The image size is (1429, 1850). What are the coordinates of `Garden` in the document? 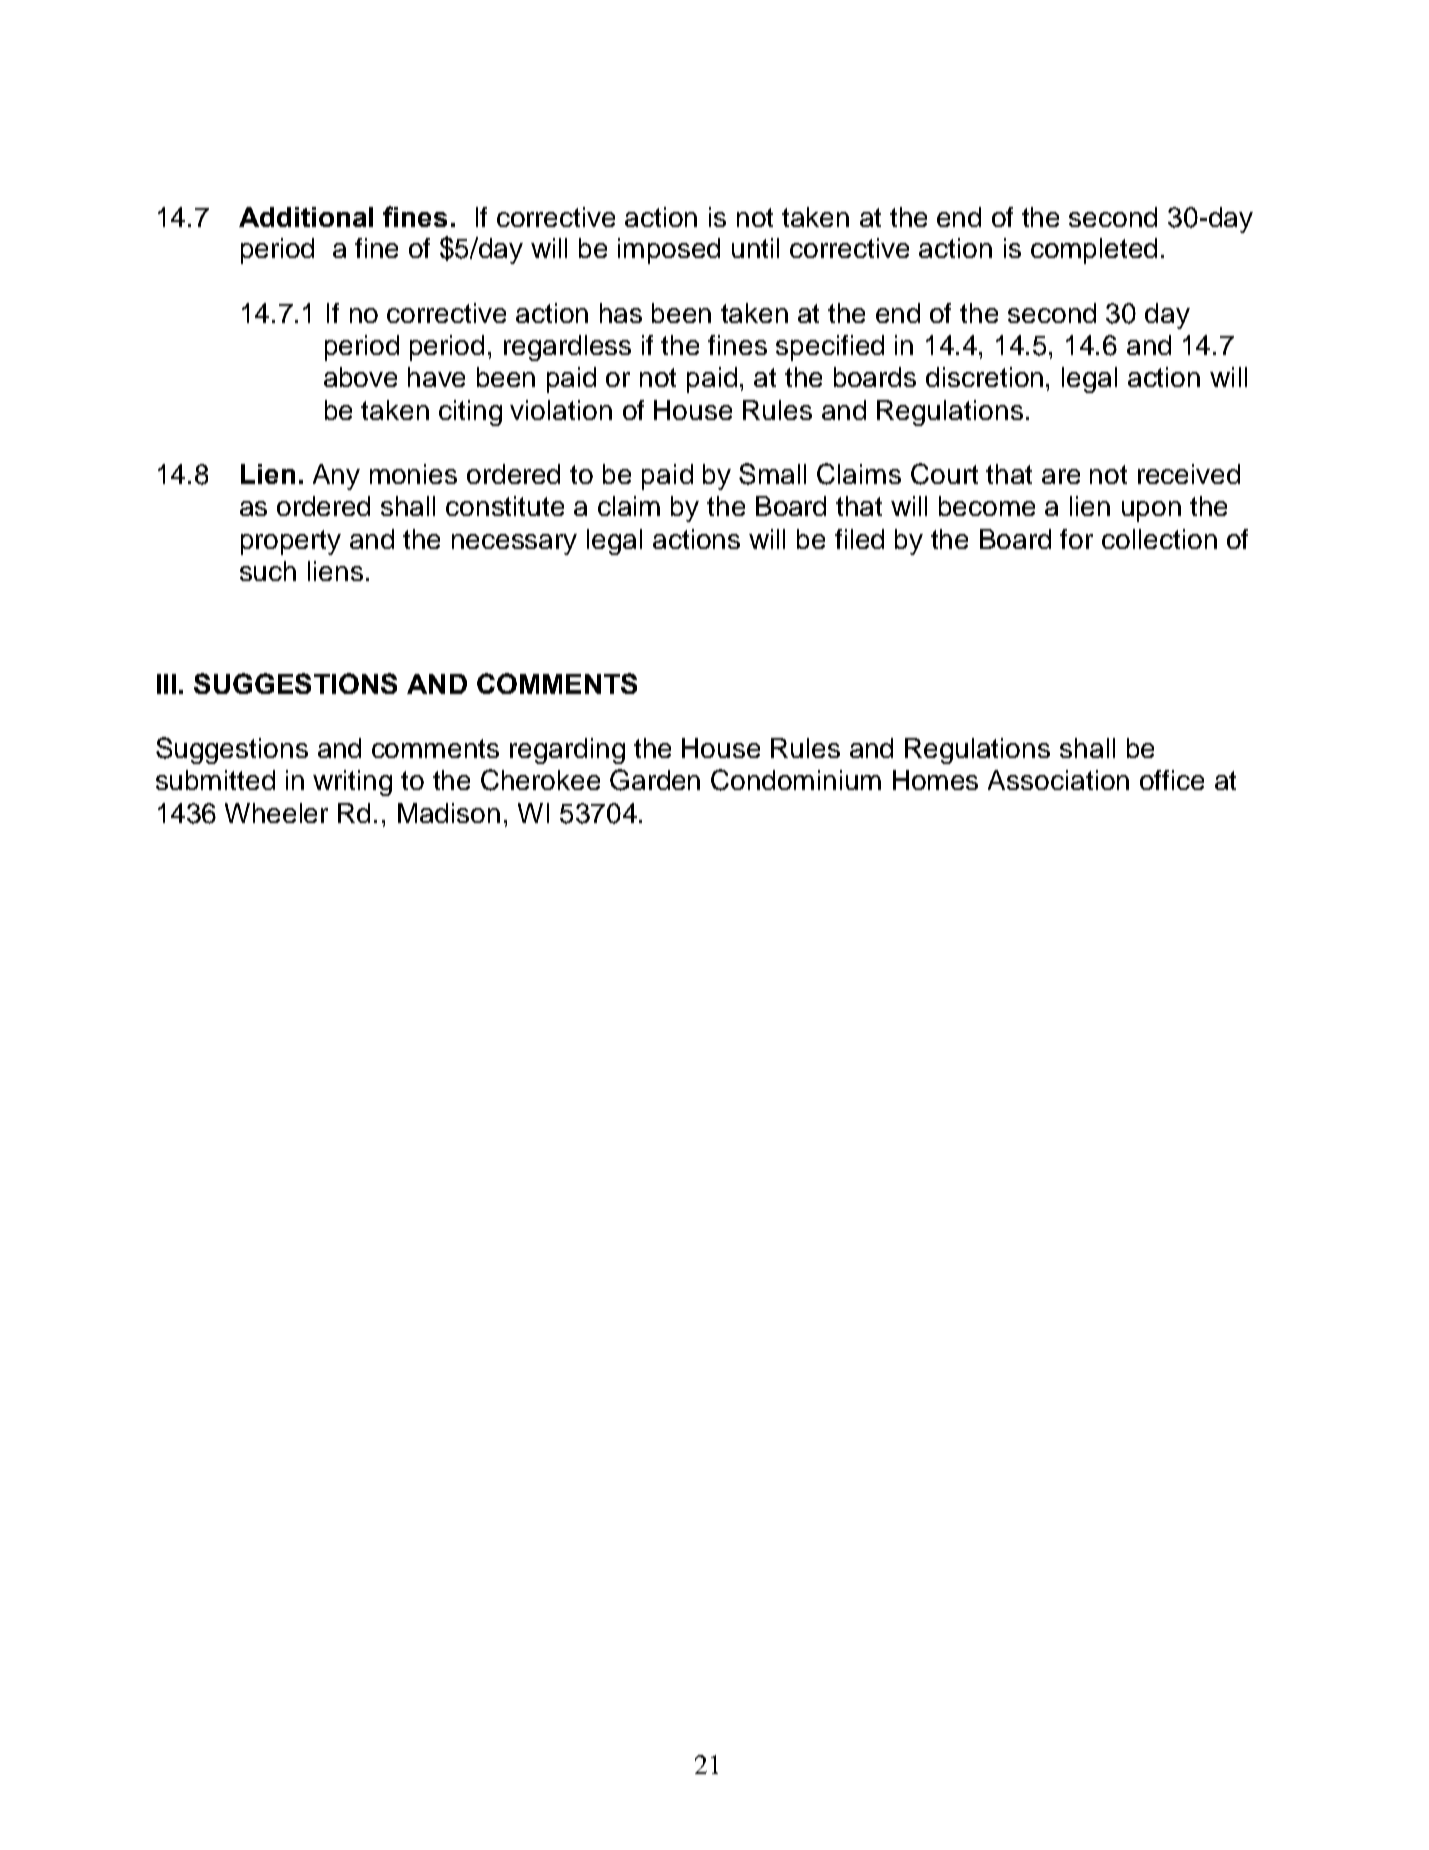 It's located at (655, 780).
